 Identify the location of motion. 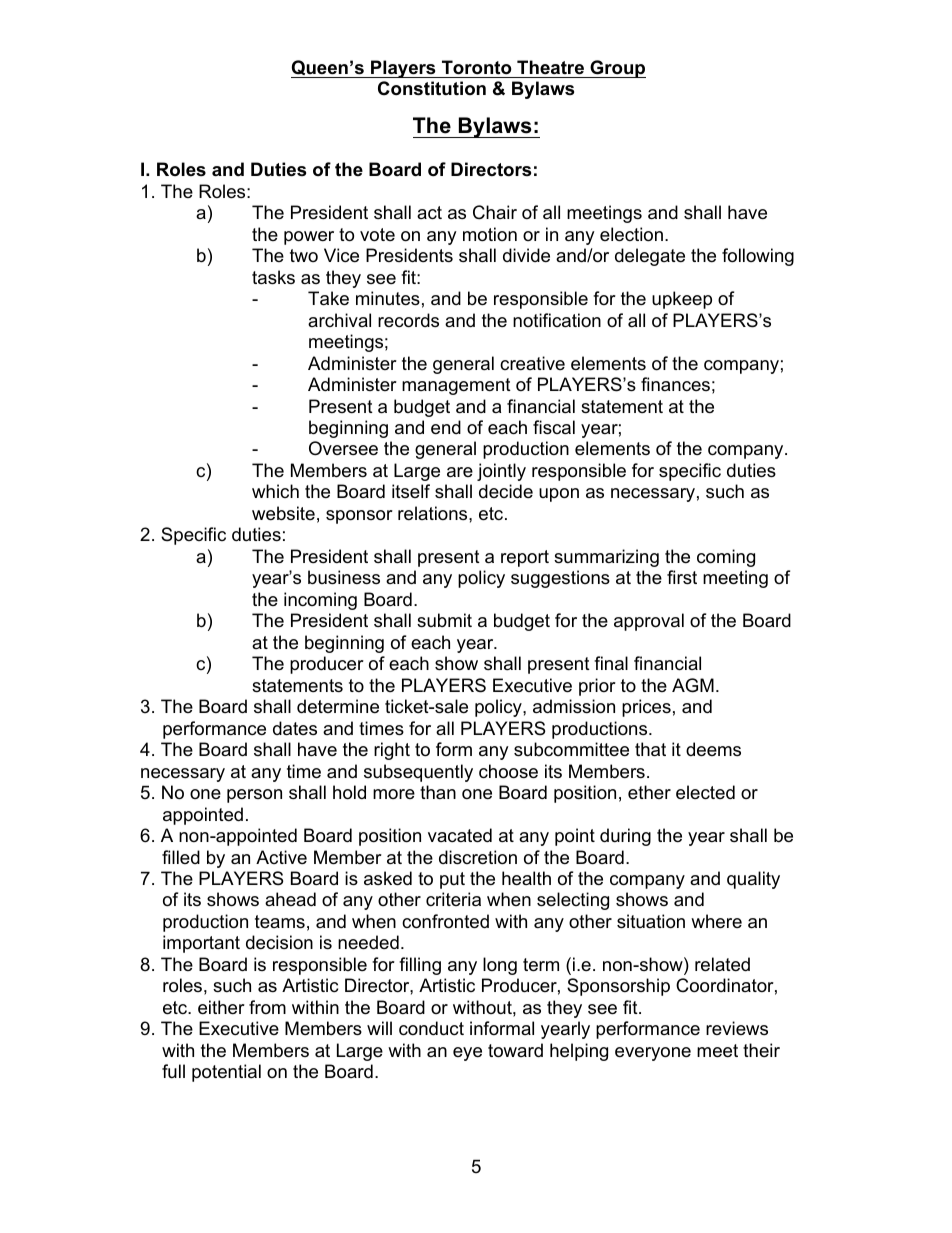
(490, 234).
